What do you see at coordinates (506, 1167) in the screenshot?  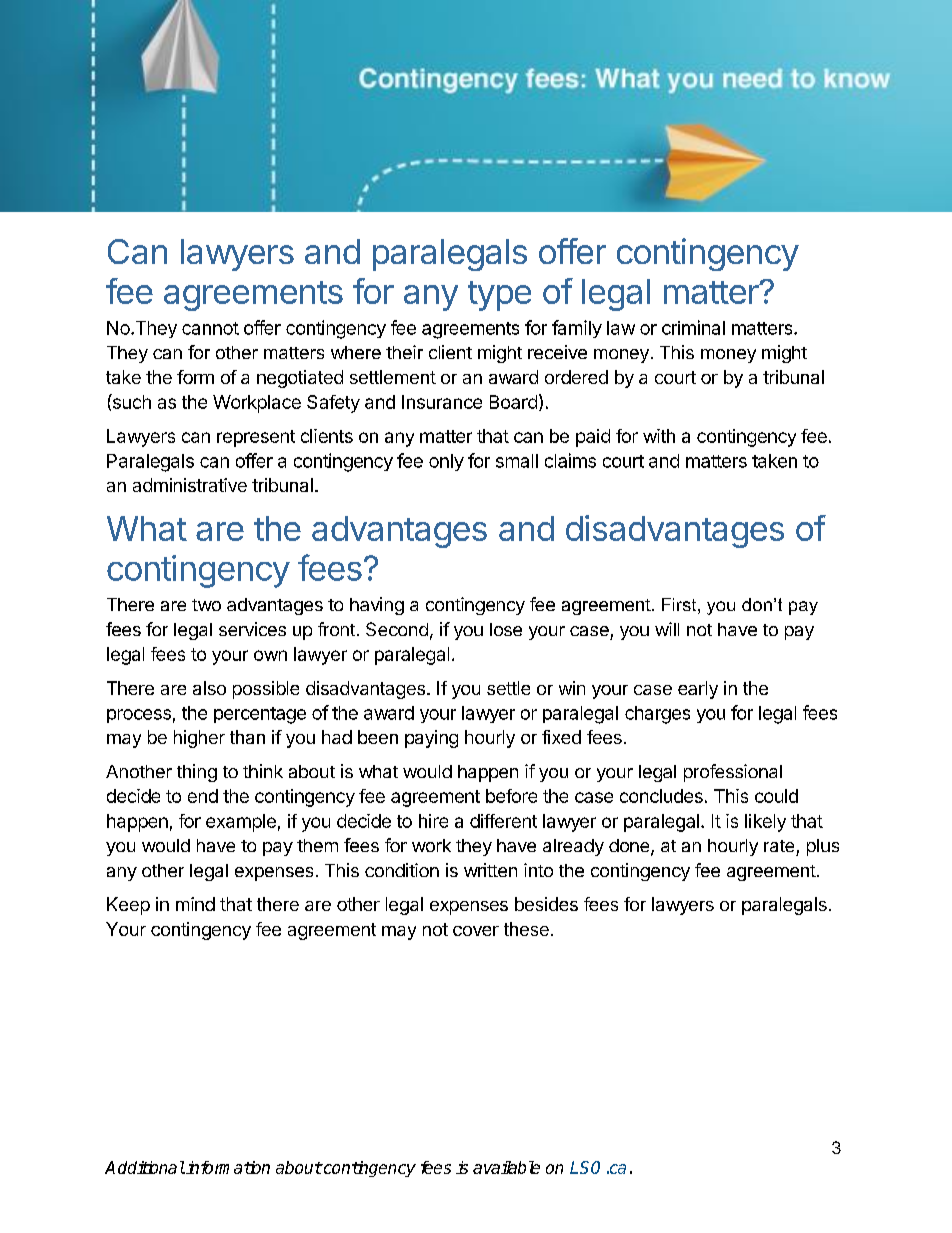 I see `available` at bounding box center [506, 1167].
